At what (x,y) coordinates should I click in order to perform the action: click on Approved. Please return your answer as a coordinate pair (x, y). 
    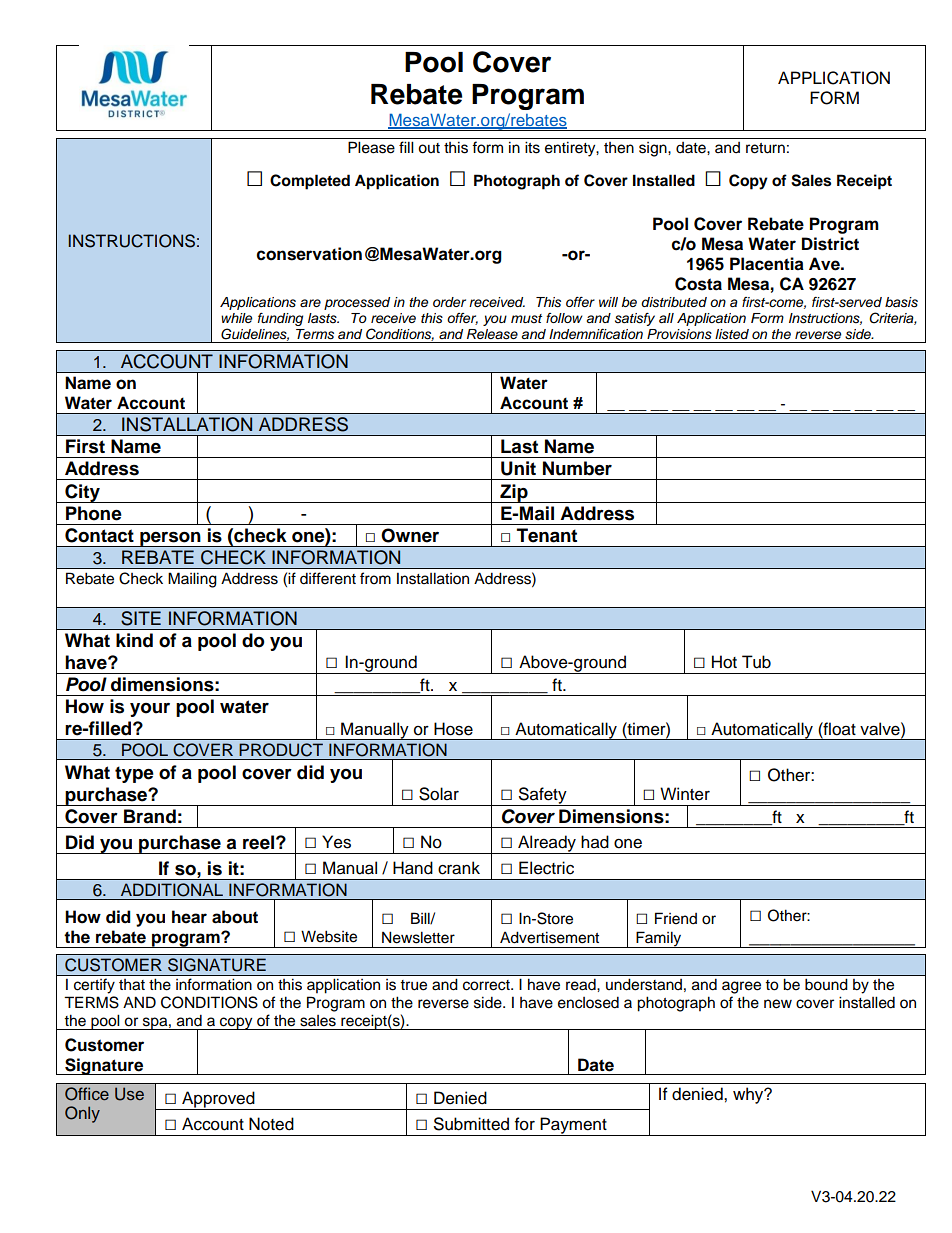
    Looking at the image, I should click on (218, 1100).
